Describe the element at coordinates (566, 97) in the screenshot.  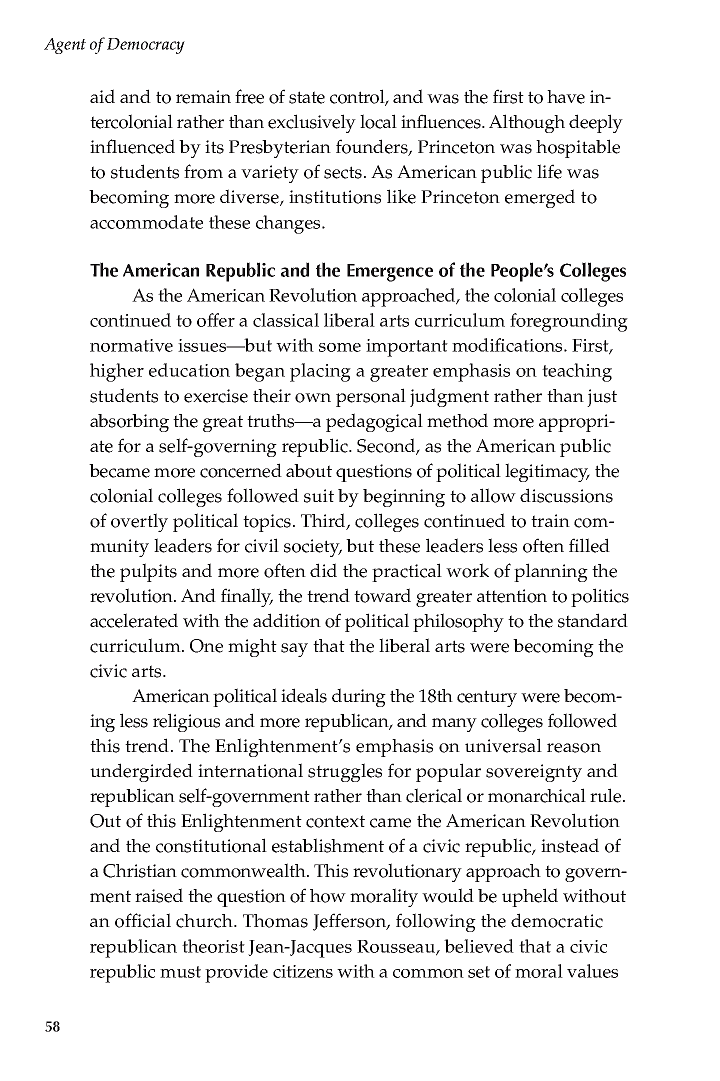
I see `have` at that location.
